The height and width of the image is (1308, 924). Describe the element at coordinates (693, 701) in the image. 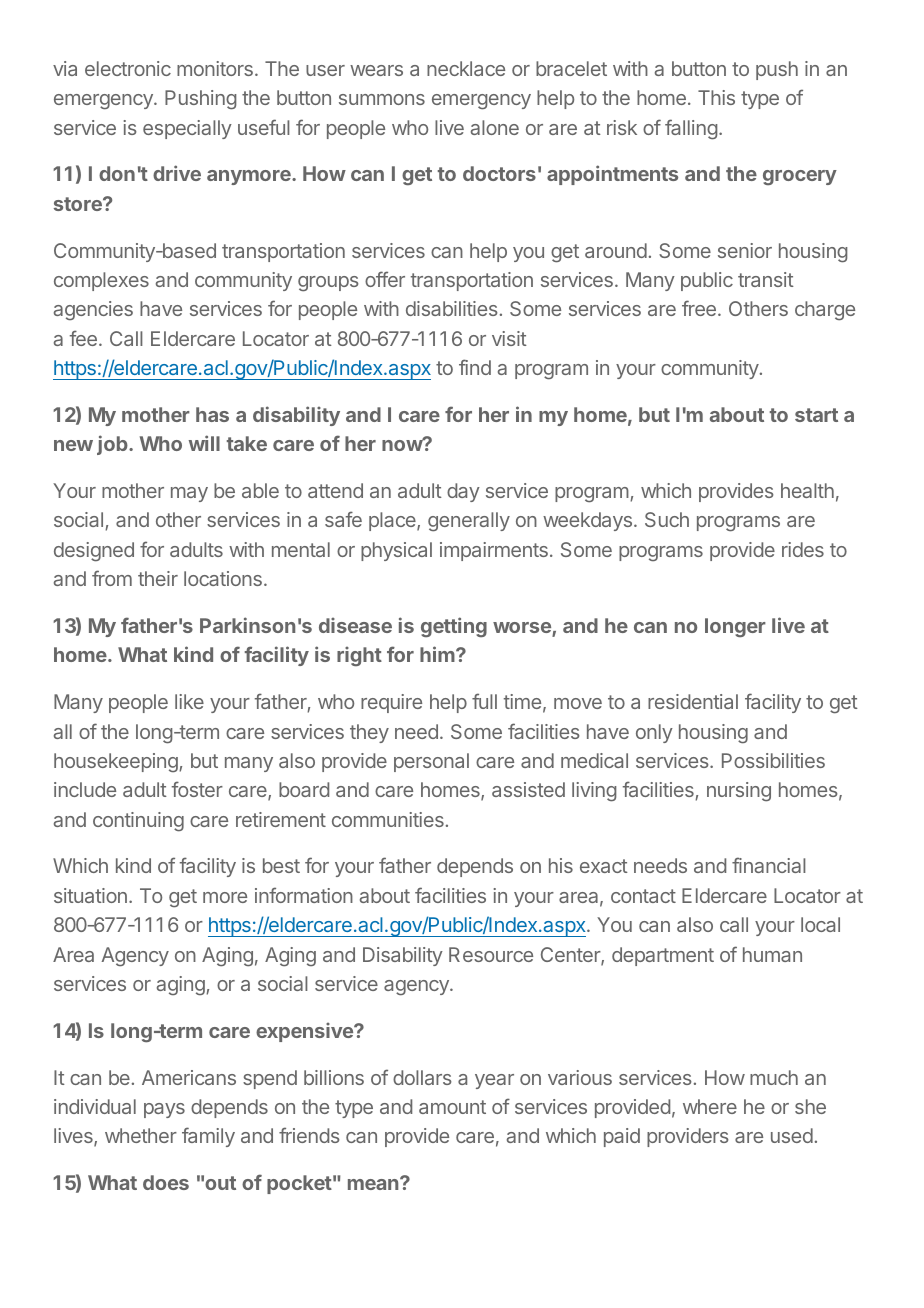

I see `residential` at that location.
